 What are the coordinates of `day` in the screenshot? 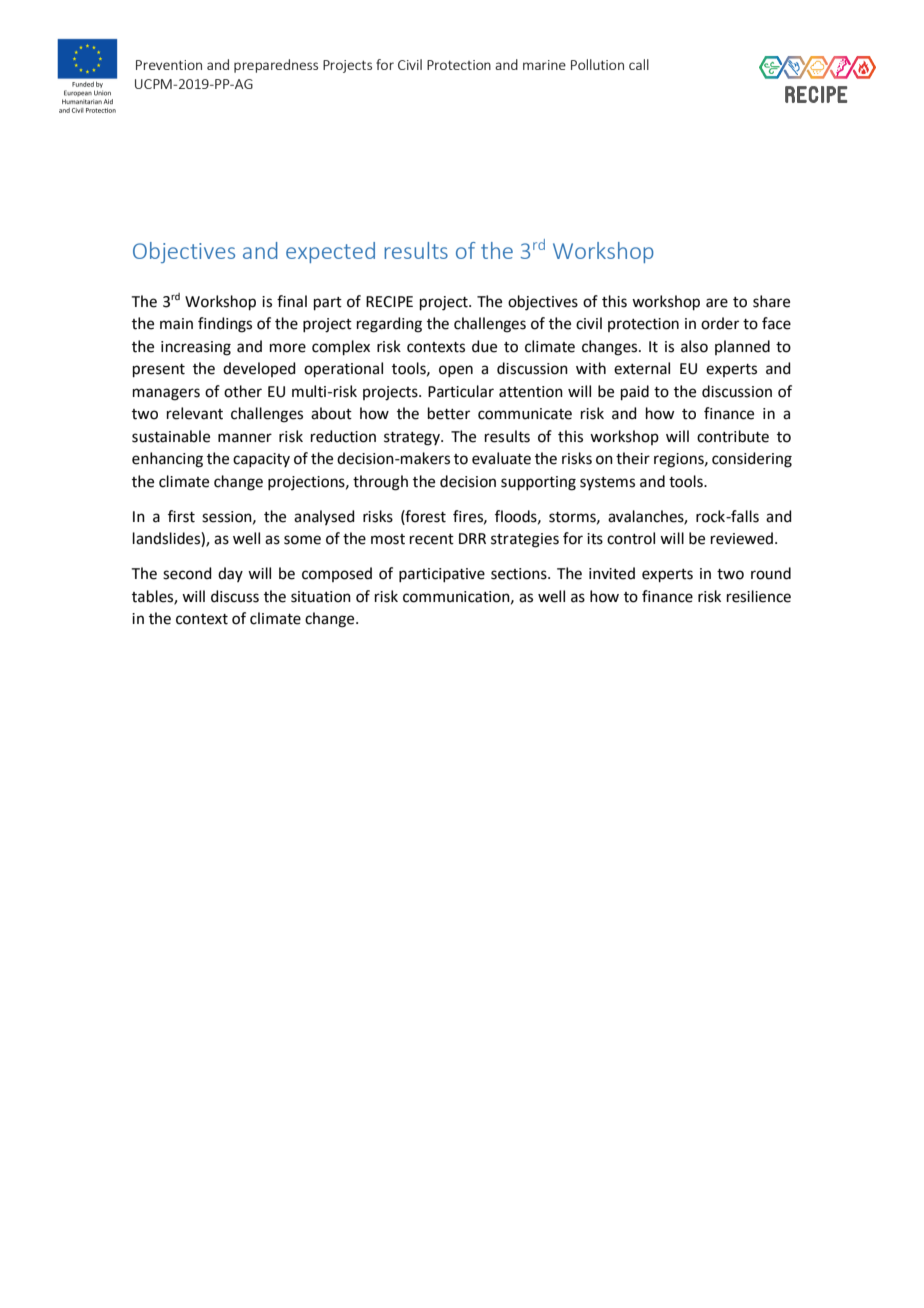 It's located at (230, 574).
